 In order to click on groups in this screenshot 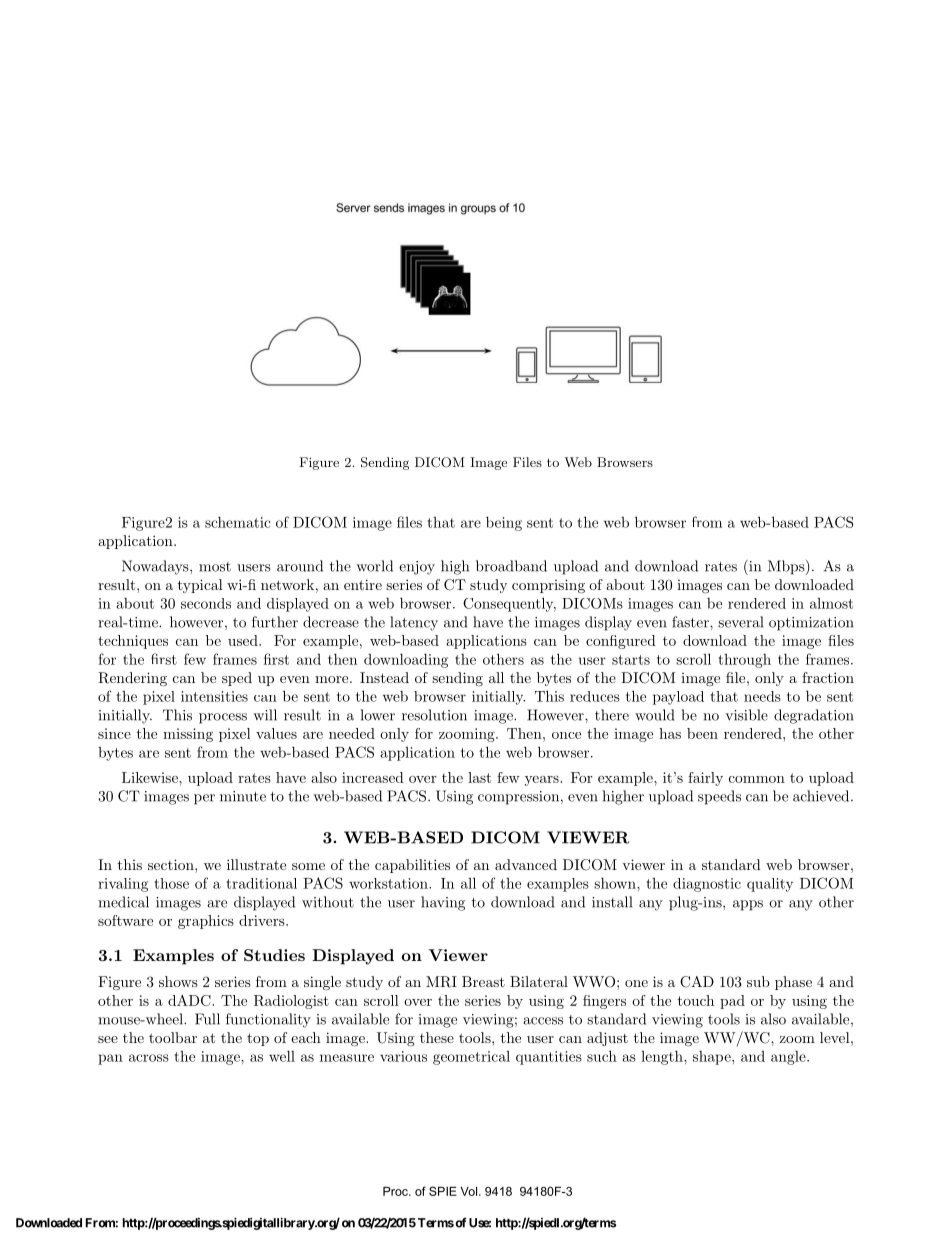, I will do `click(478, 210)`.
